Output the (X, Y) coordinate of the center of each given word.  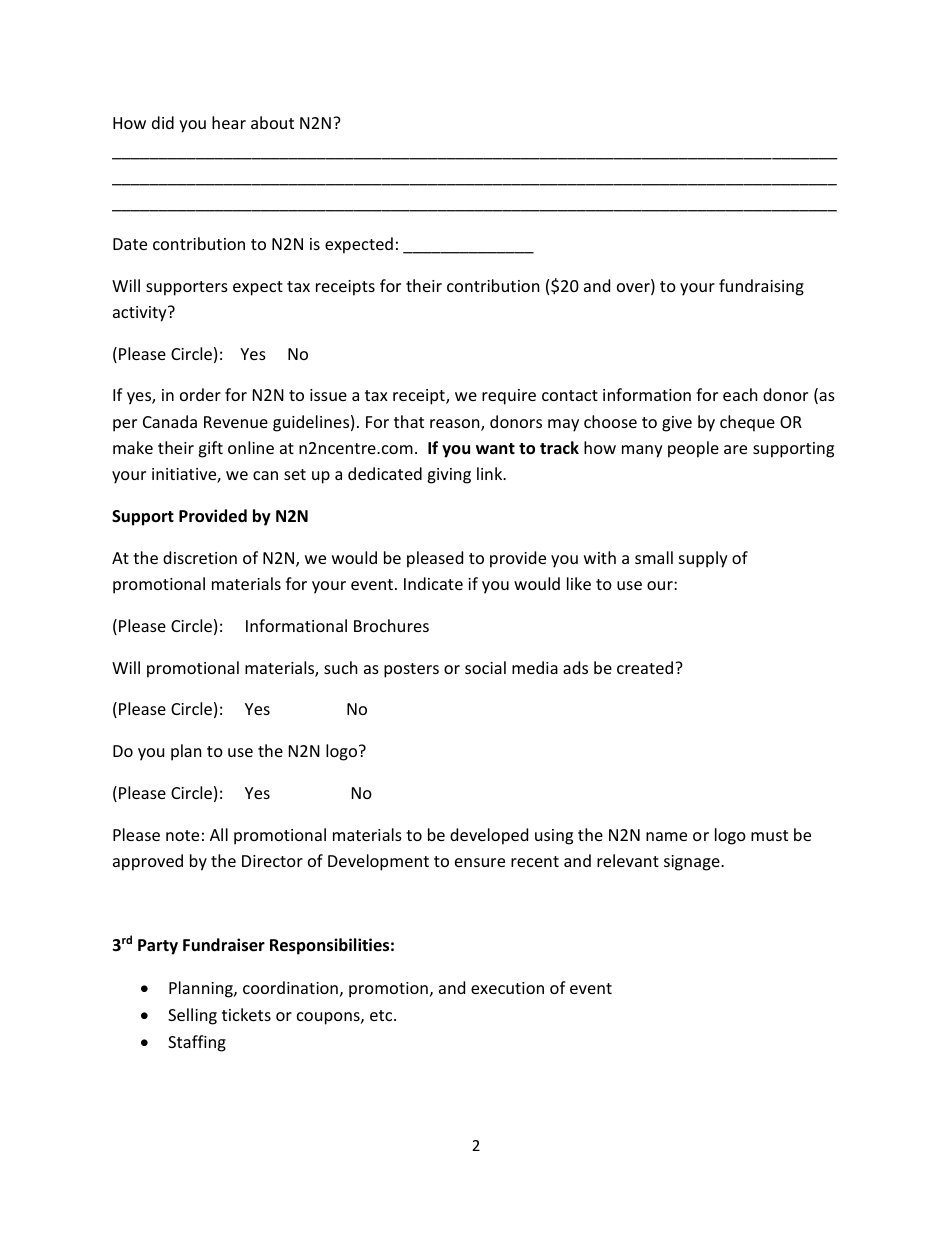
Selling (192, 1016)
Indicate (433, 583)
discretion (200, 557)
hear (229, 122)
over (634, 289)
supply (703, 559)
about (272, 122)
